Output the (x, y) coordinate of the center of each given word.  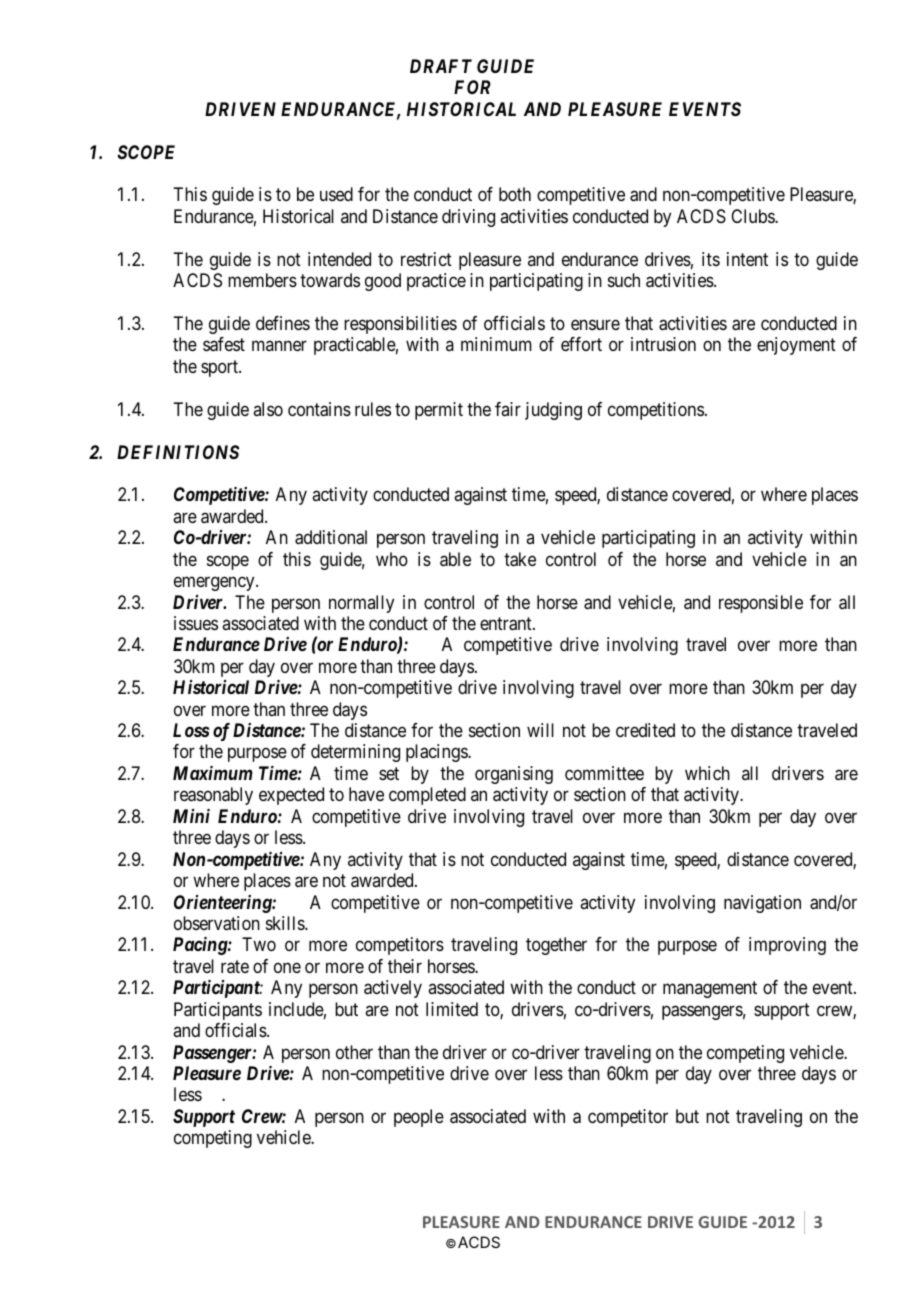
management (710, 990)
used (336, 194)
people (419, 1118)
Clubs (753, 216)
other (354, 1052)
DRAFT (441, 66)
